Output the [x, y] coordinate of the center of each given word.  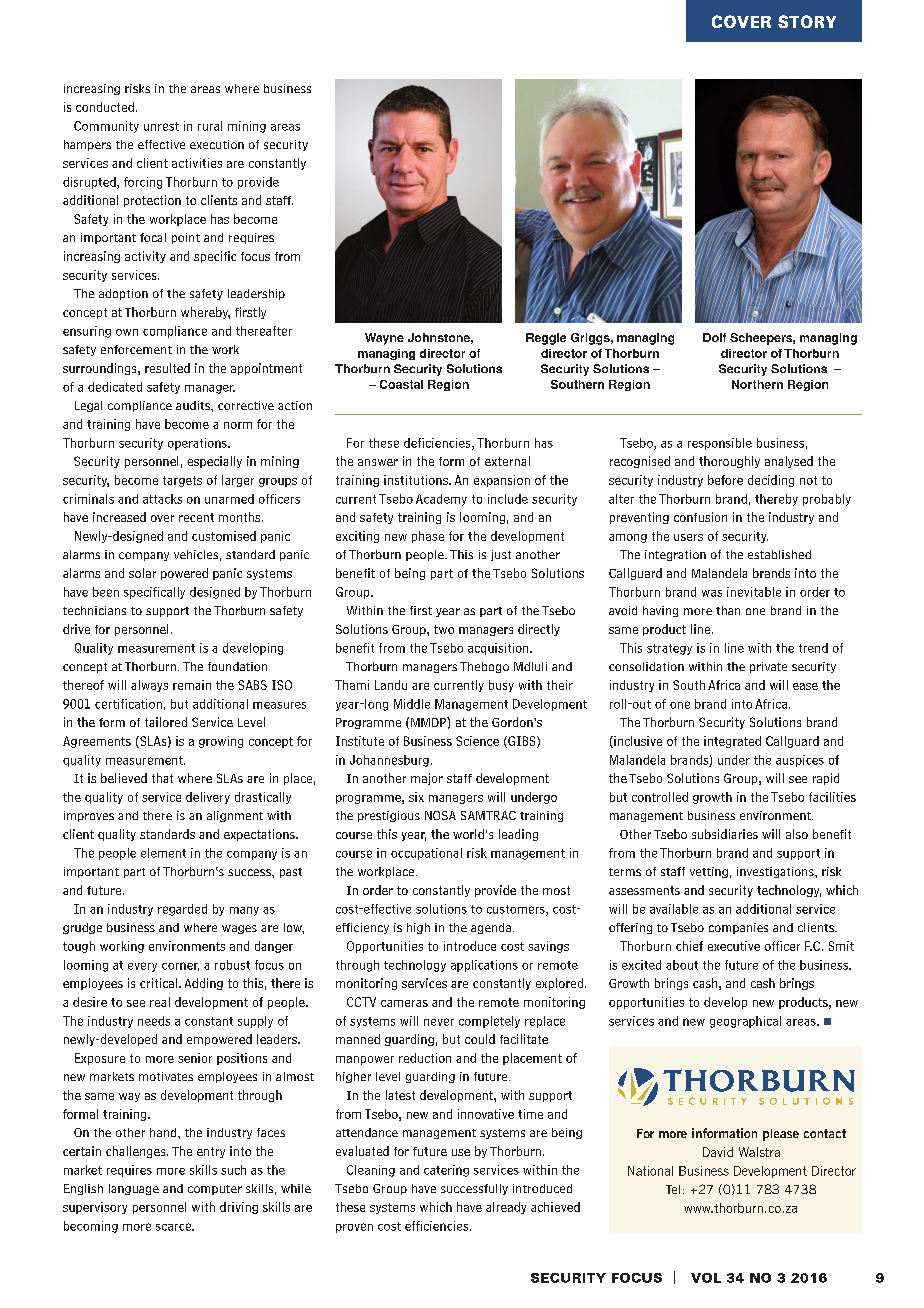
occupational [426, 854]
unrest [161, 126]
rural [210, 126]
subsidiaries [725, 834]
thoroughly [729, 462]
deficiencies [438, 444]
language [134, 1189]
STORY [807, 21]
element [163, 853]
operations [198, 444]
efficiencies [438, 1226]
